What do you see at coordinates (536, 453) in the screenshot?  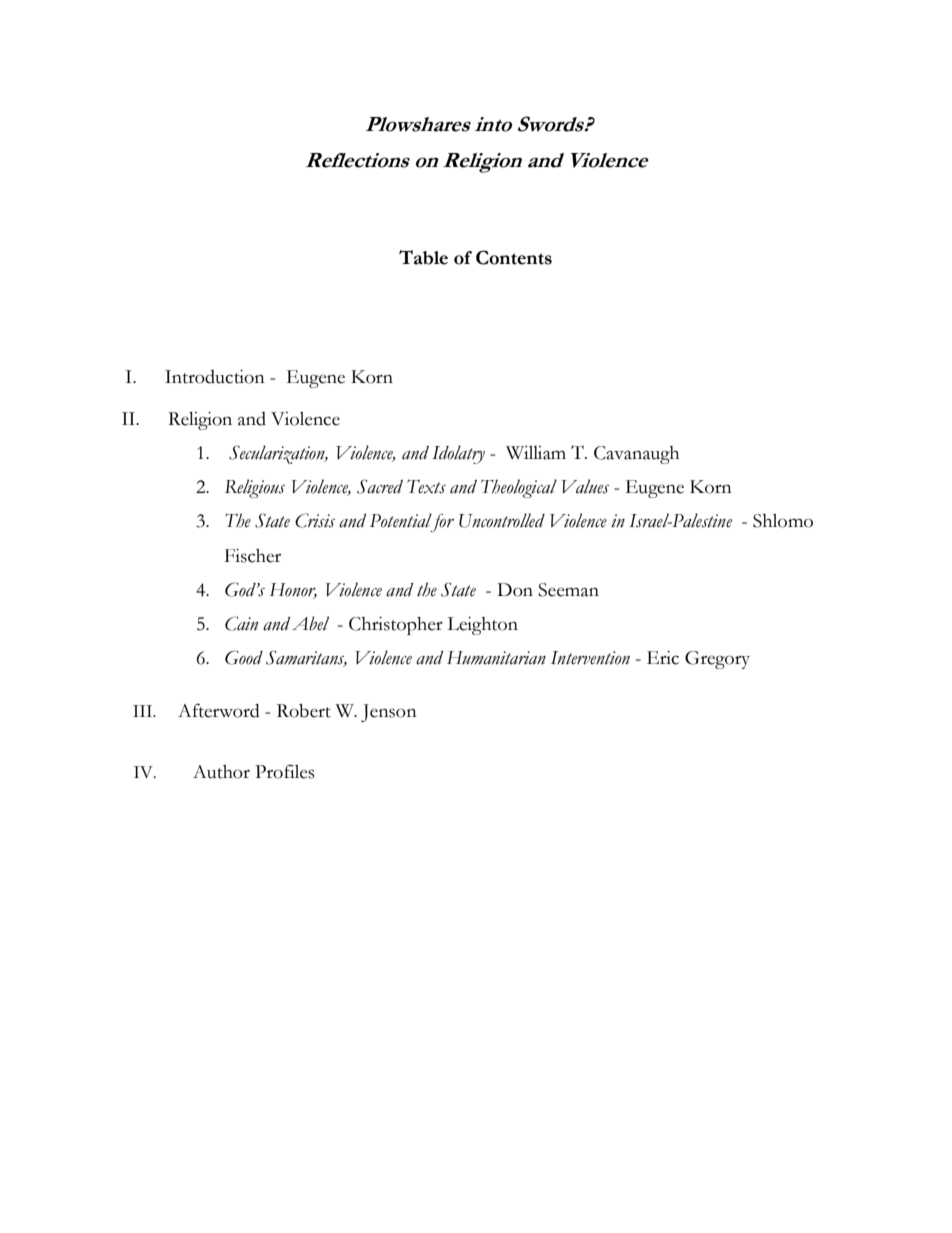 I see `William` at bounding box center [536, 453].
